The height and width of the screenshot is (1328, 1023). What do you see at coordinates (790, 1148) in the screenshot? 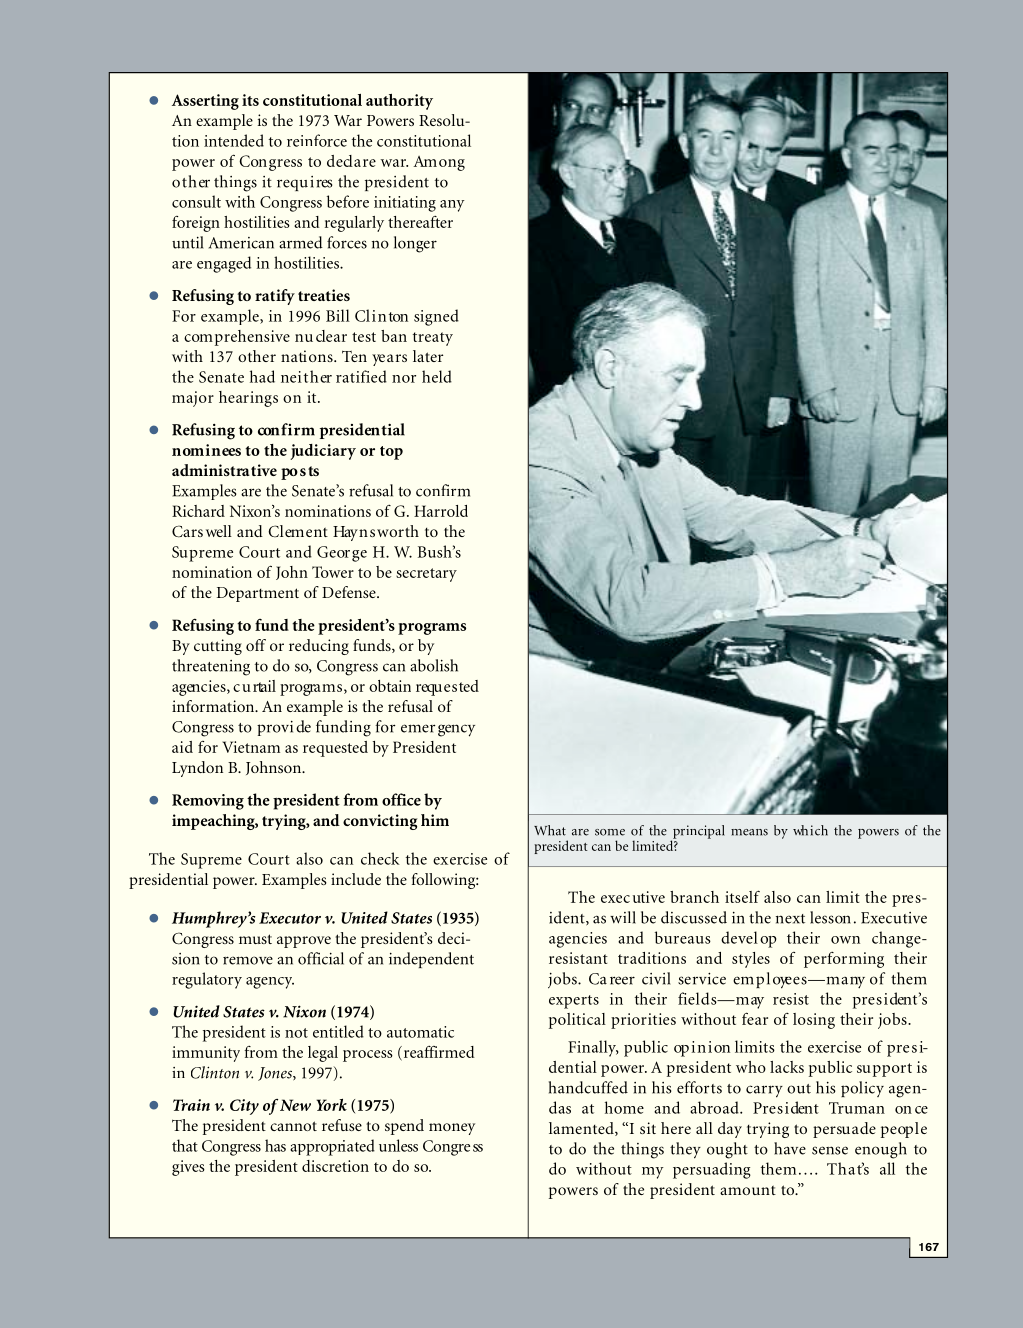
I see `have` at bounding box center [790, 1148].
